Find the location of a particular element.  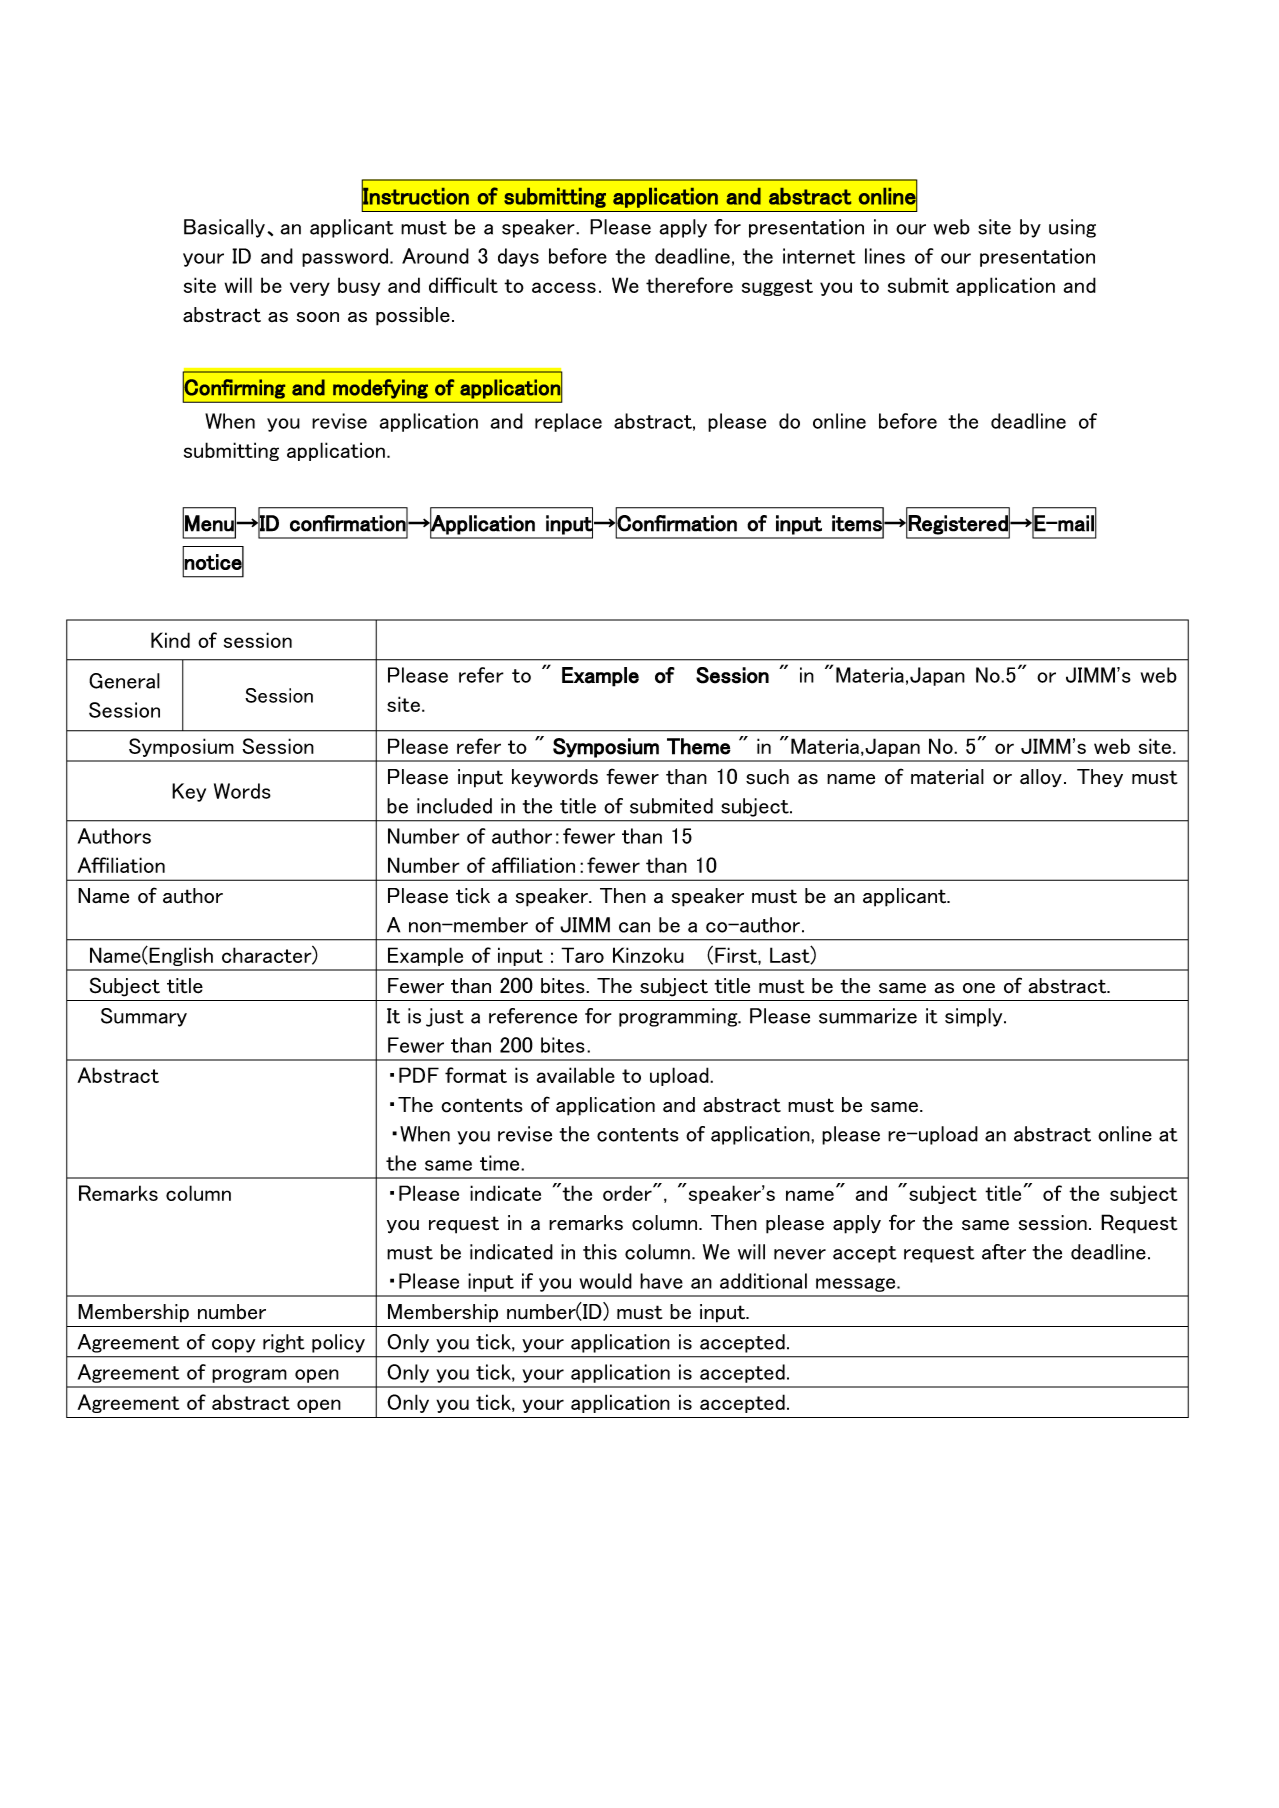

PDF is located at coordinates (419, 1075).
